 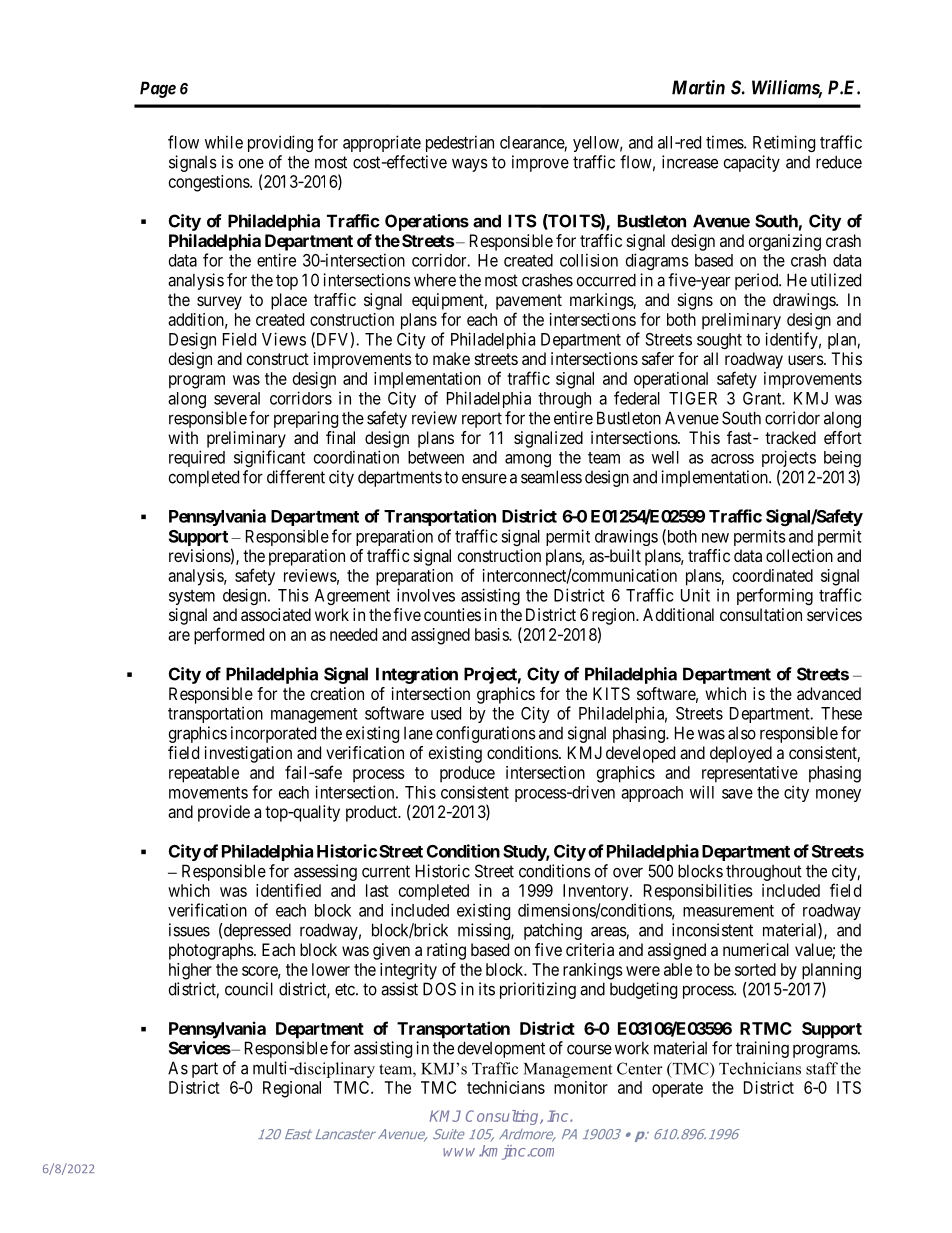 I want to click on configurations, so click(x=486, y=734).
